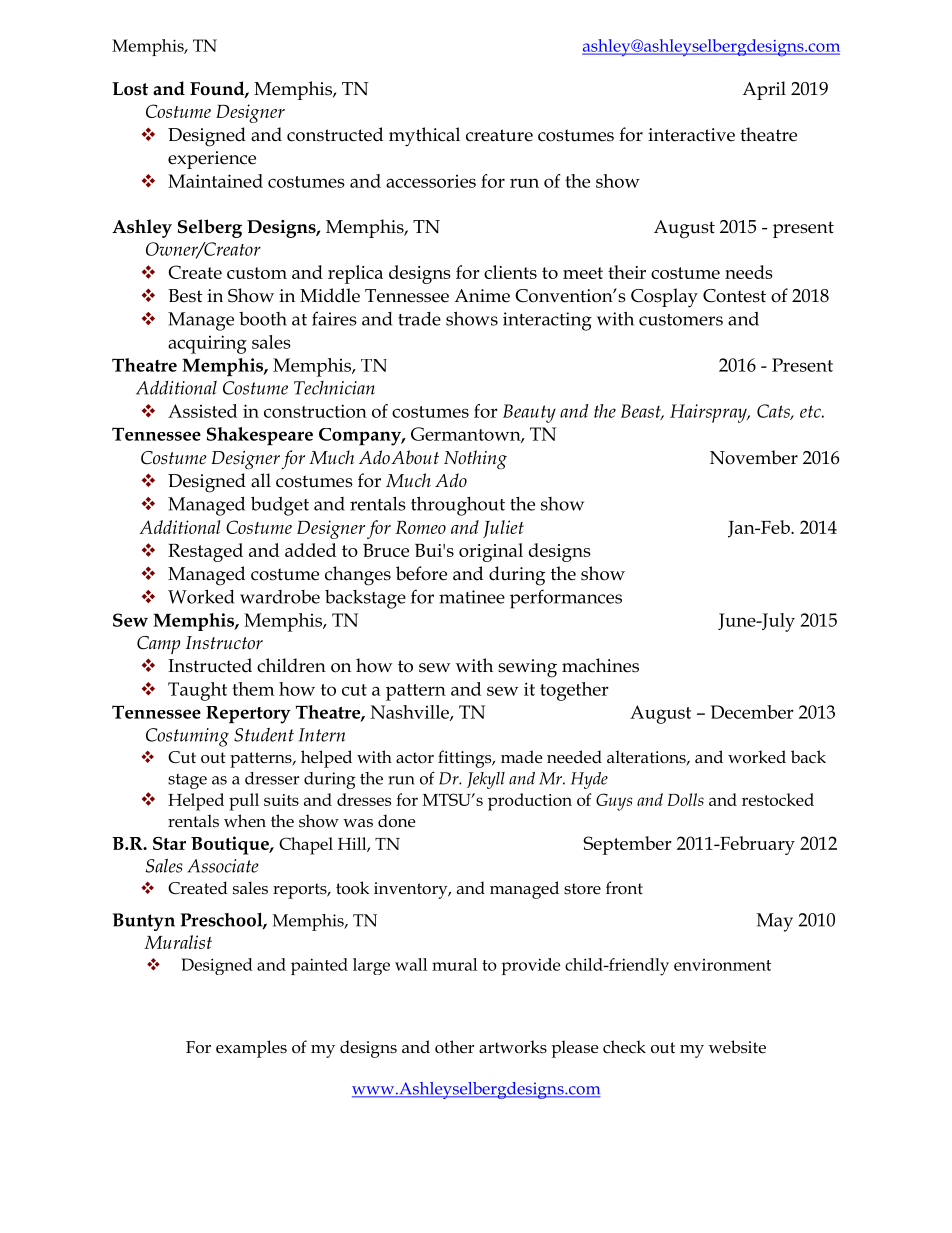 The height and width of the document is (1233, 952). I want to click on performances, so click(566, 599).
